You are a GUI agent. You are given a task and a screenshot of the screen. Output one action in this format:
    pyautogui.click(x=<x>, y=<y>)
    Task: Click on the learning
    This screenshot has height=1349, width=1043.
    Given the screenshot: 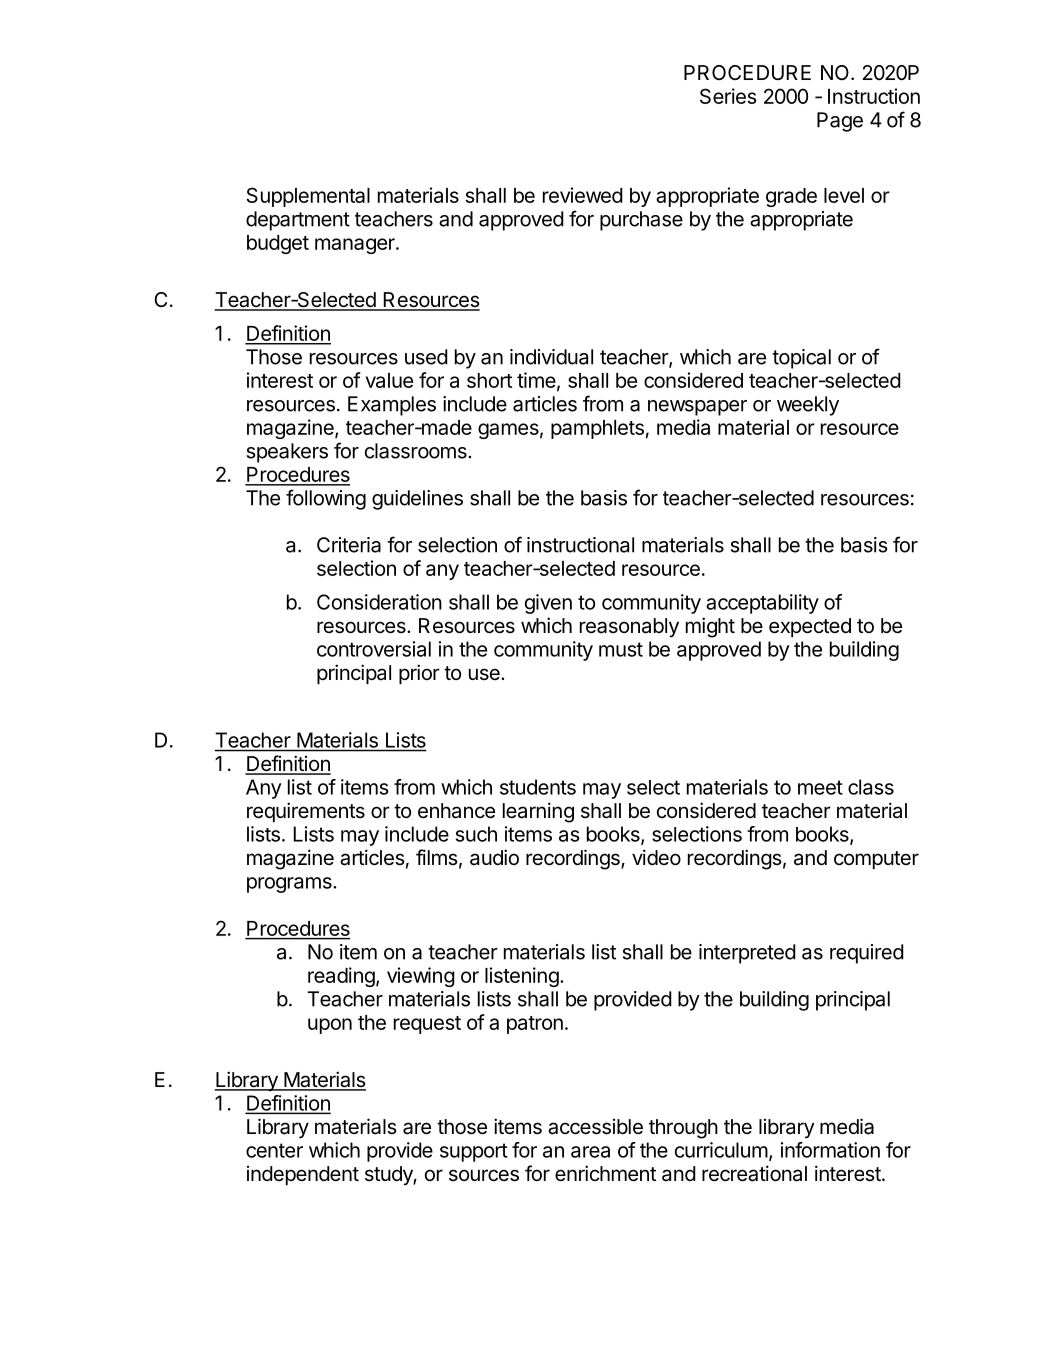 What is the action you would take?
    pyautogui.click(x=538, y=812)
